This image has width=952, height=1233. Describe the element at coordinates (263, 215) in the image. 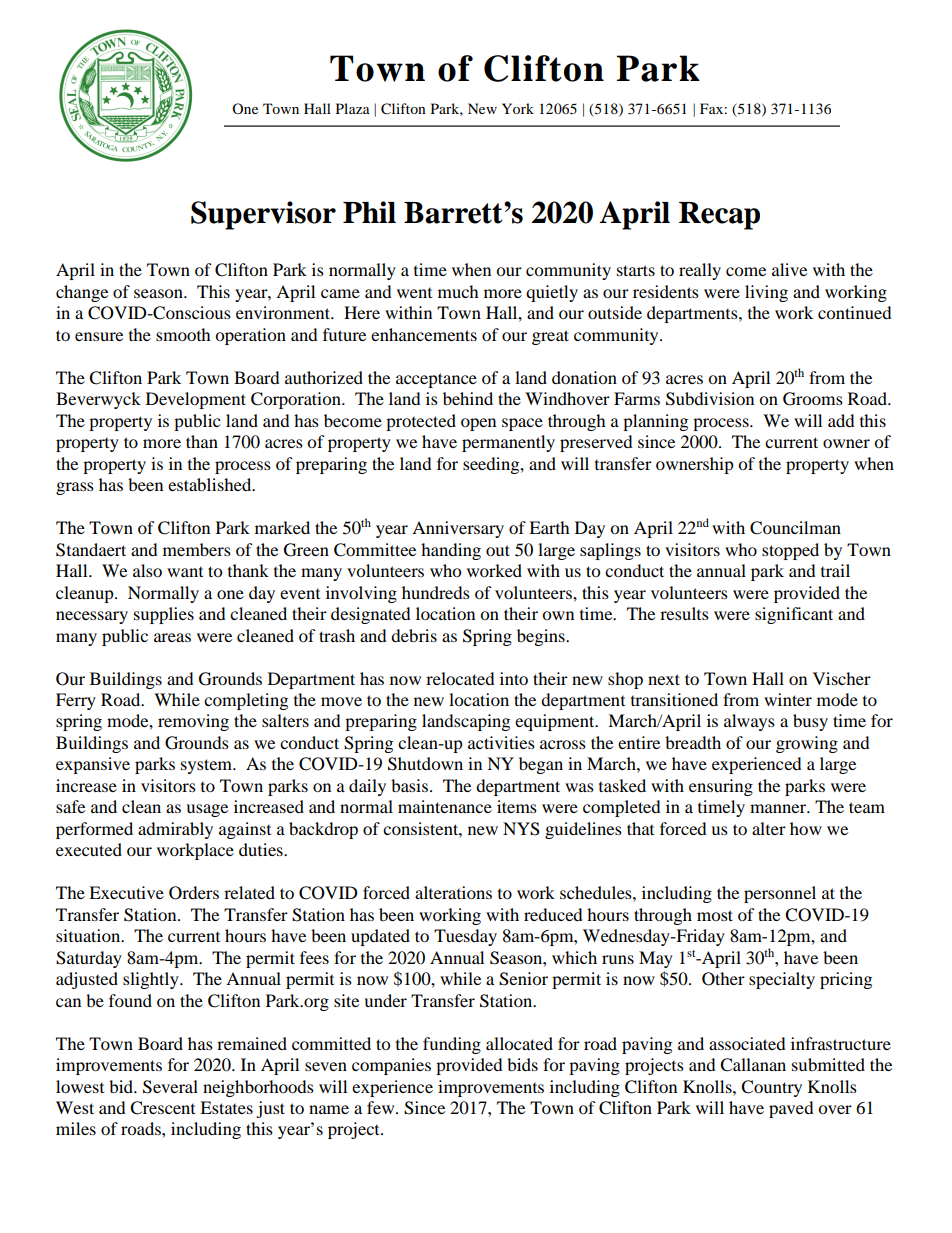

I see `Supervisor` at that location.
